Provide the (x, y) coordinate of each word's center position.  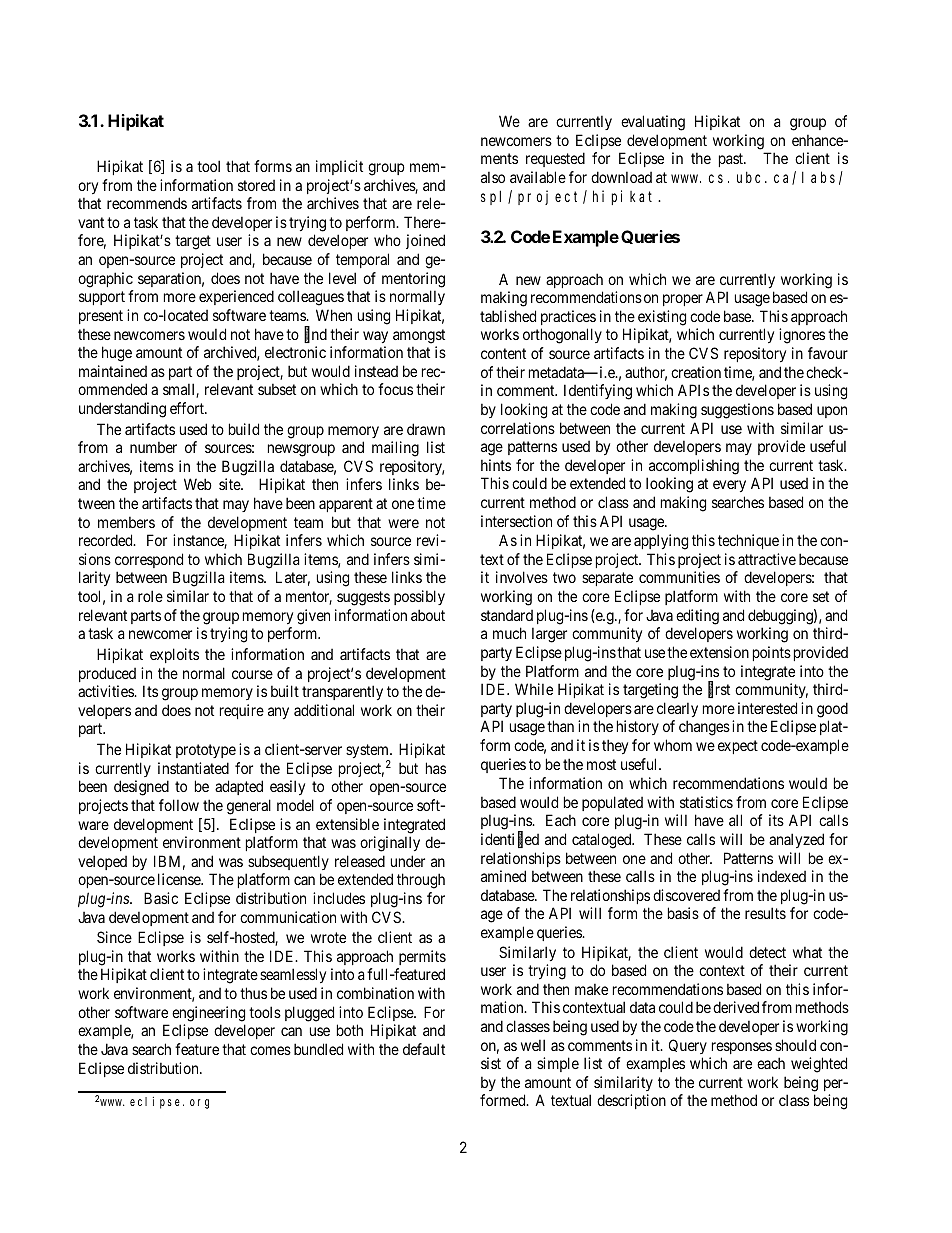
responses (742, 1048)
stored (256, 185)
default (424, 1049)
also (493, 177)
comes (270, 1050)
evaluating (653, 123)
